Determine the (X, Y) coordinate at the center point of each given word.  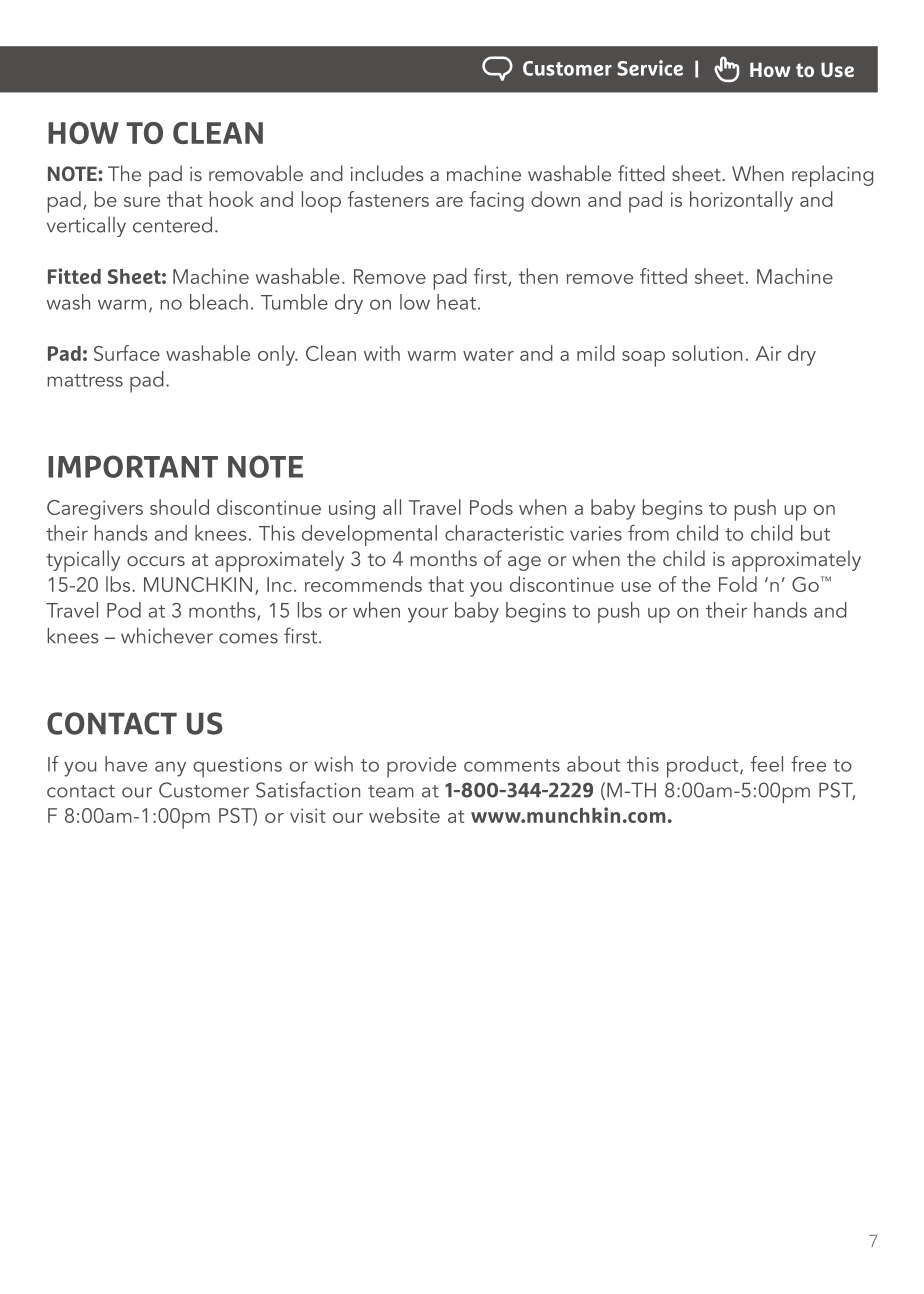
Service (650, 68)
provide (421, 767)
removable (256, 173)
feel (767, 764)
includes (387, 173)
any (170, 769)
